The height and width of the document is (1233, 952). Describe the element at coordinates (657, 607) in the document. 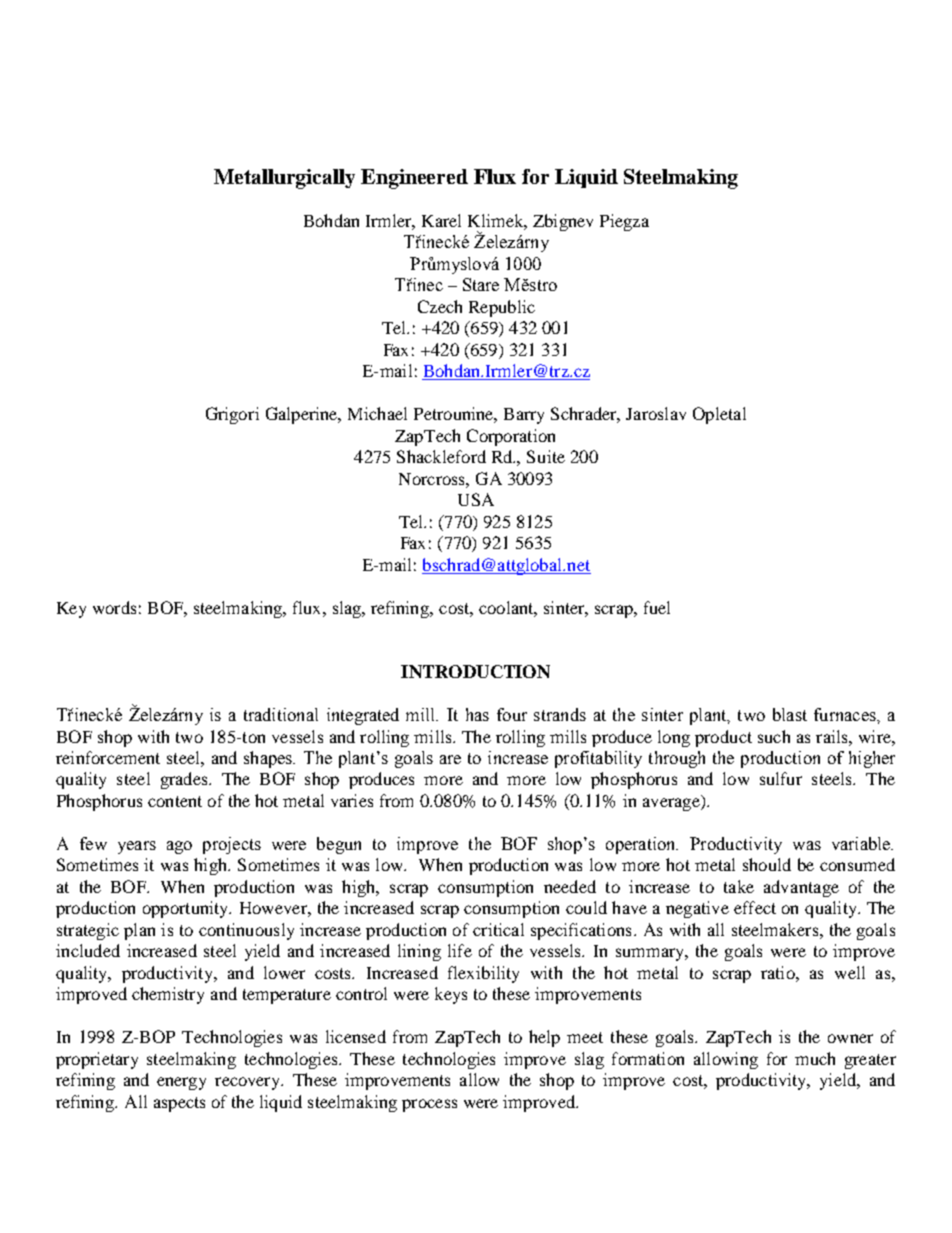

I see `fuel` at that location.
